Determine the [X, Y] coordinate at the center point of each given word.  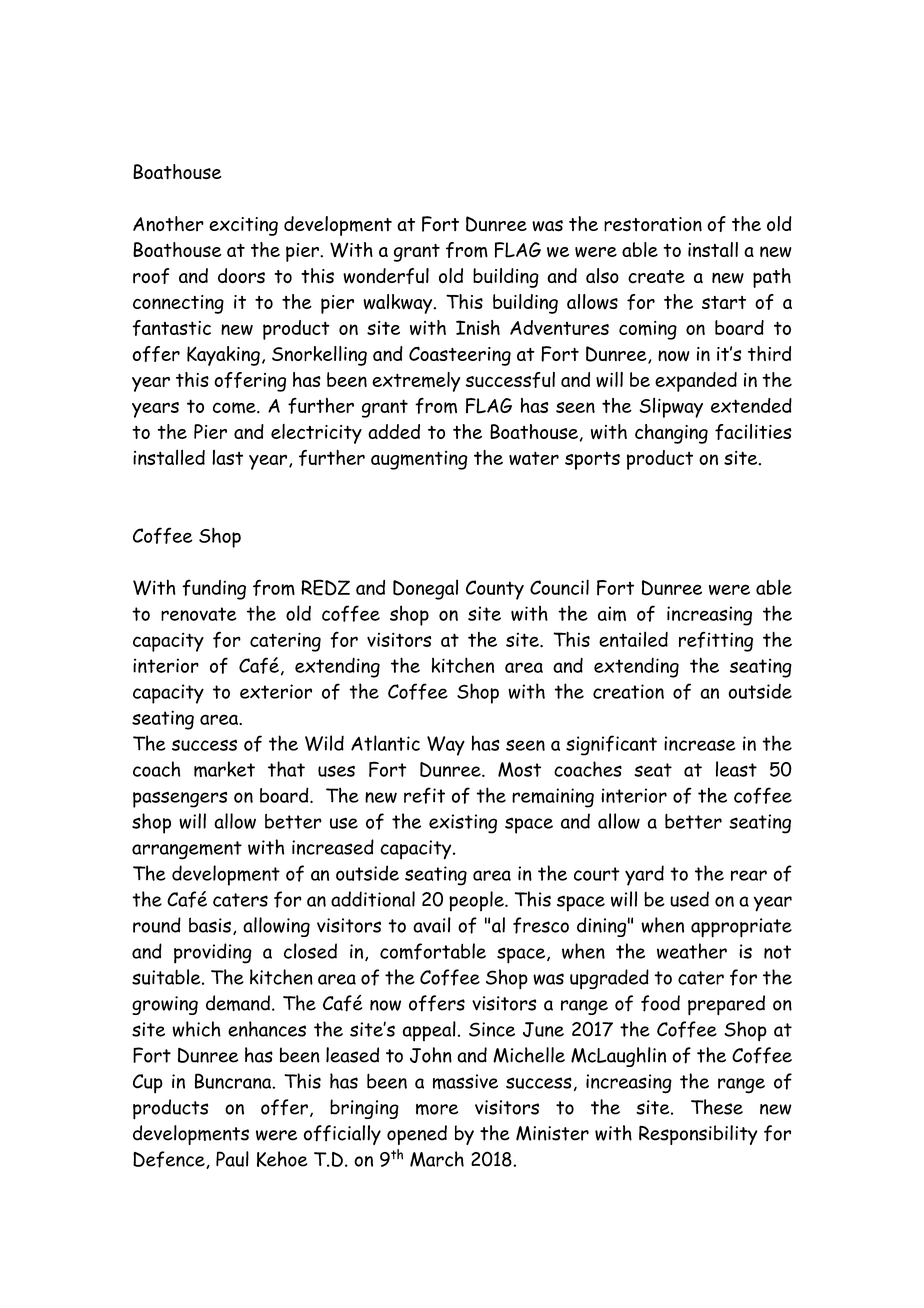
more [437, 1109]
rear [749, 875]
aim [612, 614]
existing [463, 824]
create [656, 277]
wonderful [386, 276]
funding [214, 589]
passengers [180, 799]
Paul [232, 1159]
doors [241, 276]
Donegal [425, 589]
